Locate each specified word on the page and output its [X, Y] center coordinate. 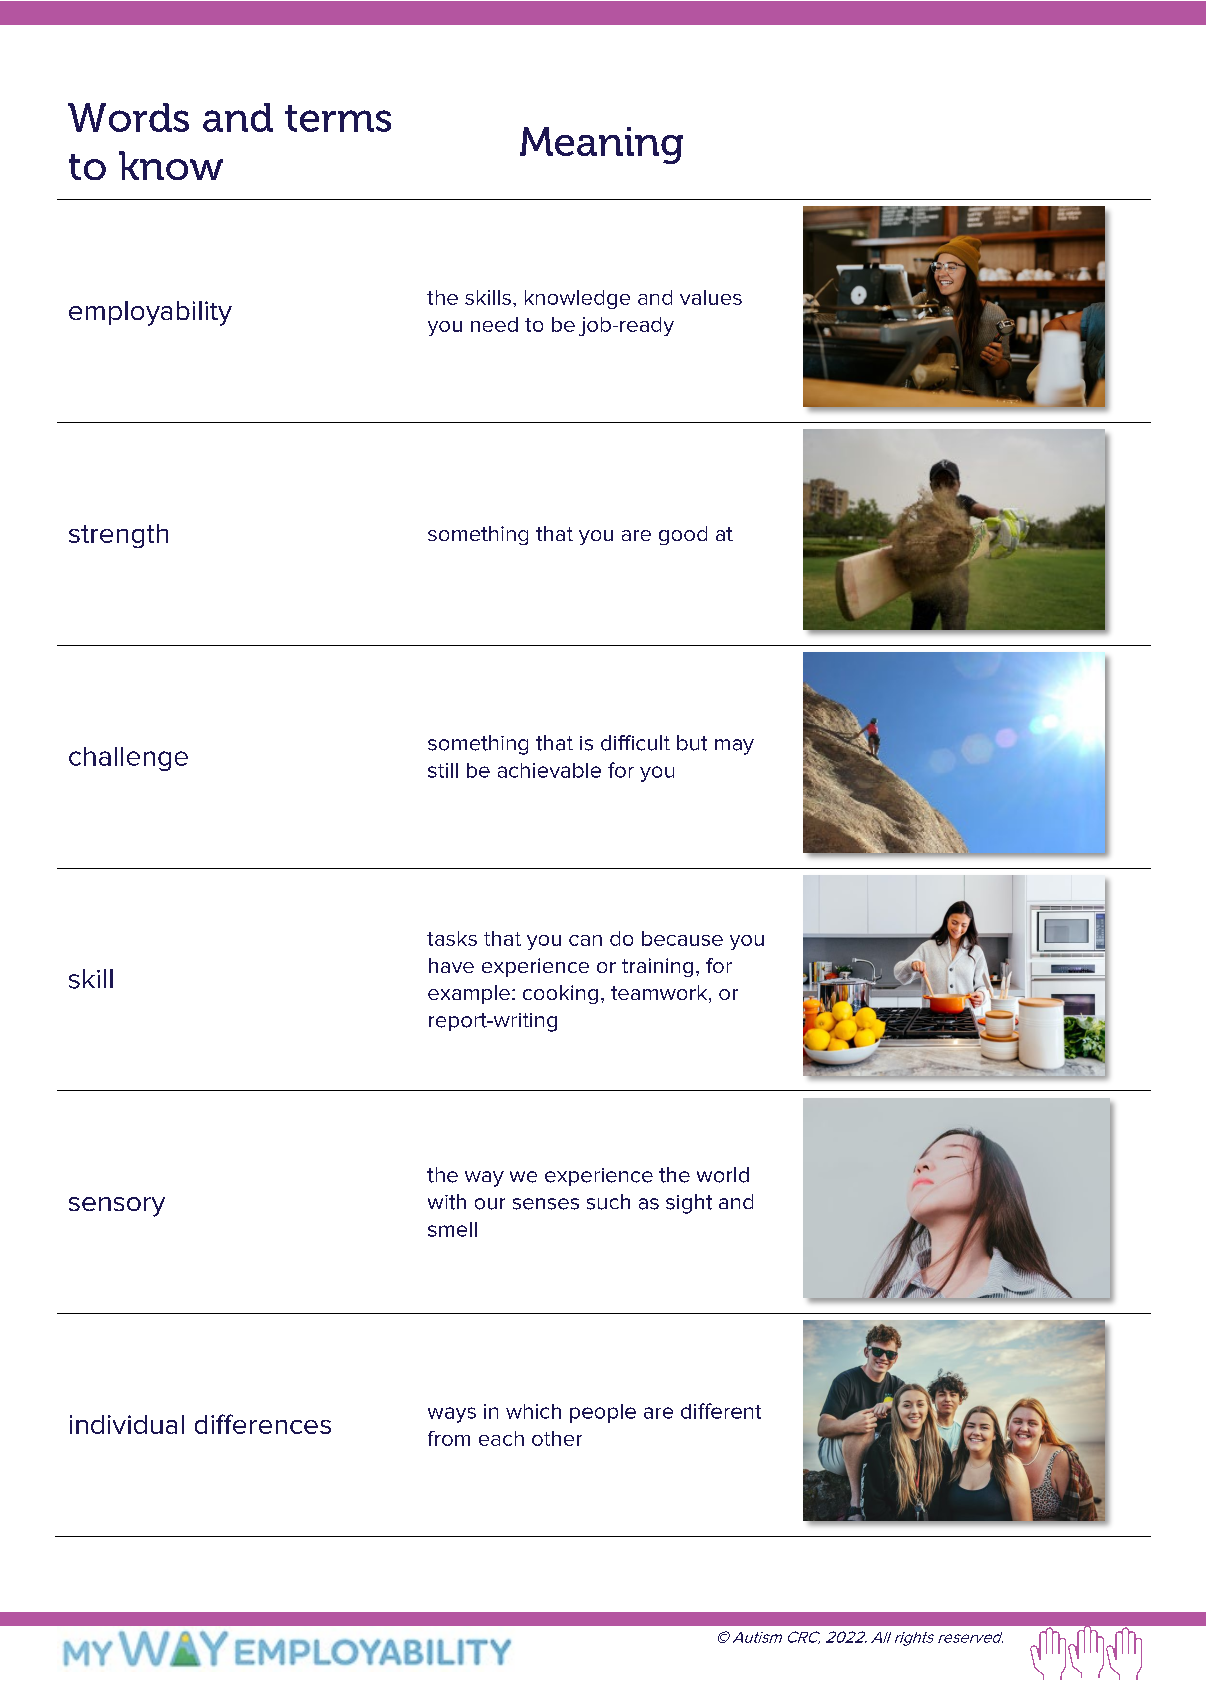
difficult [635, 743]
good [683, 535]
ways [452, 1415]
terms [338, 118]
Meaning [601, 145]
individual [127, 1424]
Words [128, 117]
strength [118, 536]
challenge [128, 759]
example [469, 994]
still [443, 770]
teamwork [660, 994]
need [494, 324]
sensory [117, 1207]
